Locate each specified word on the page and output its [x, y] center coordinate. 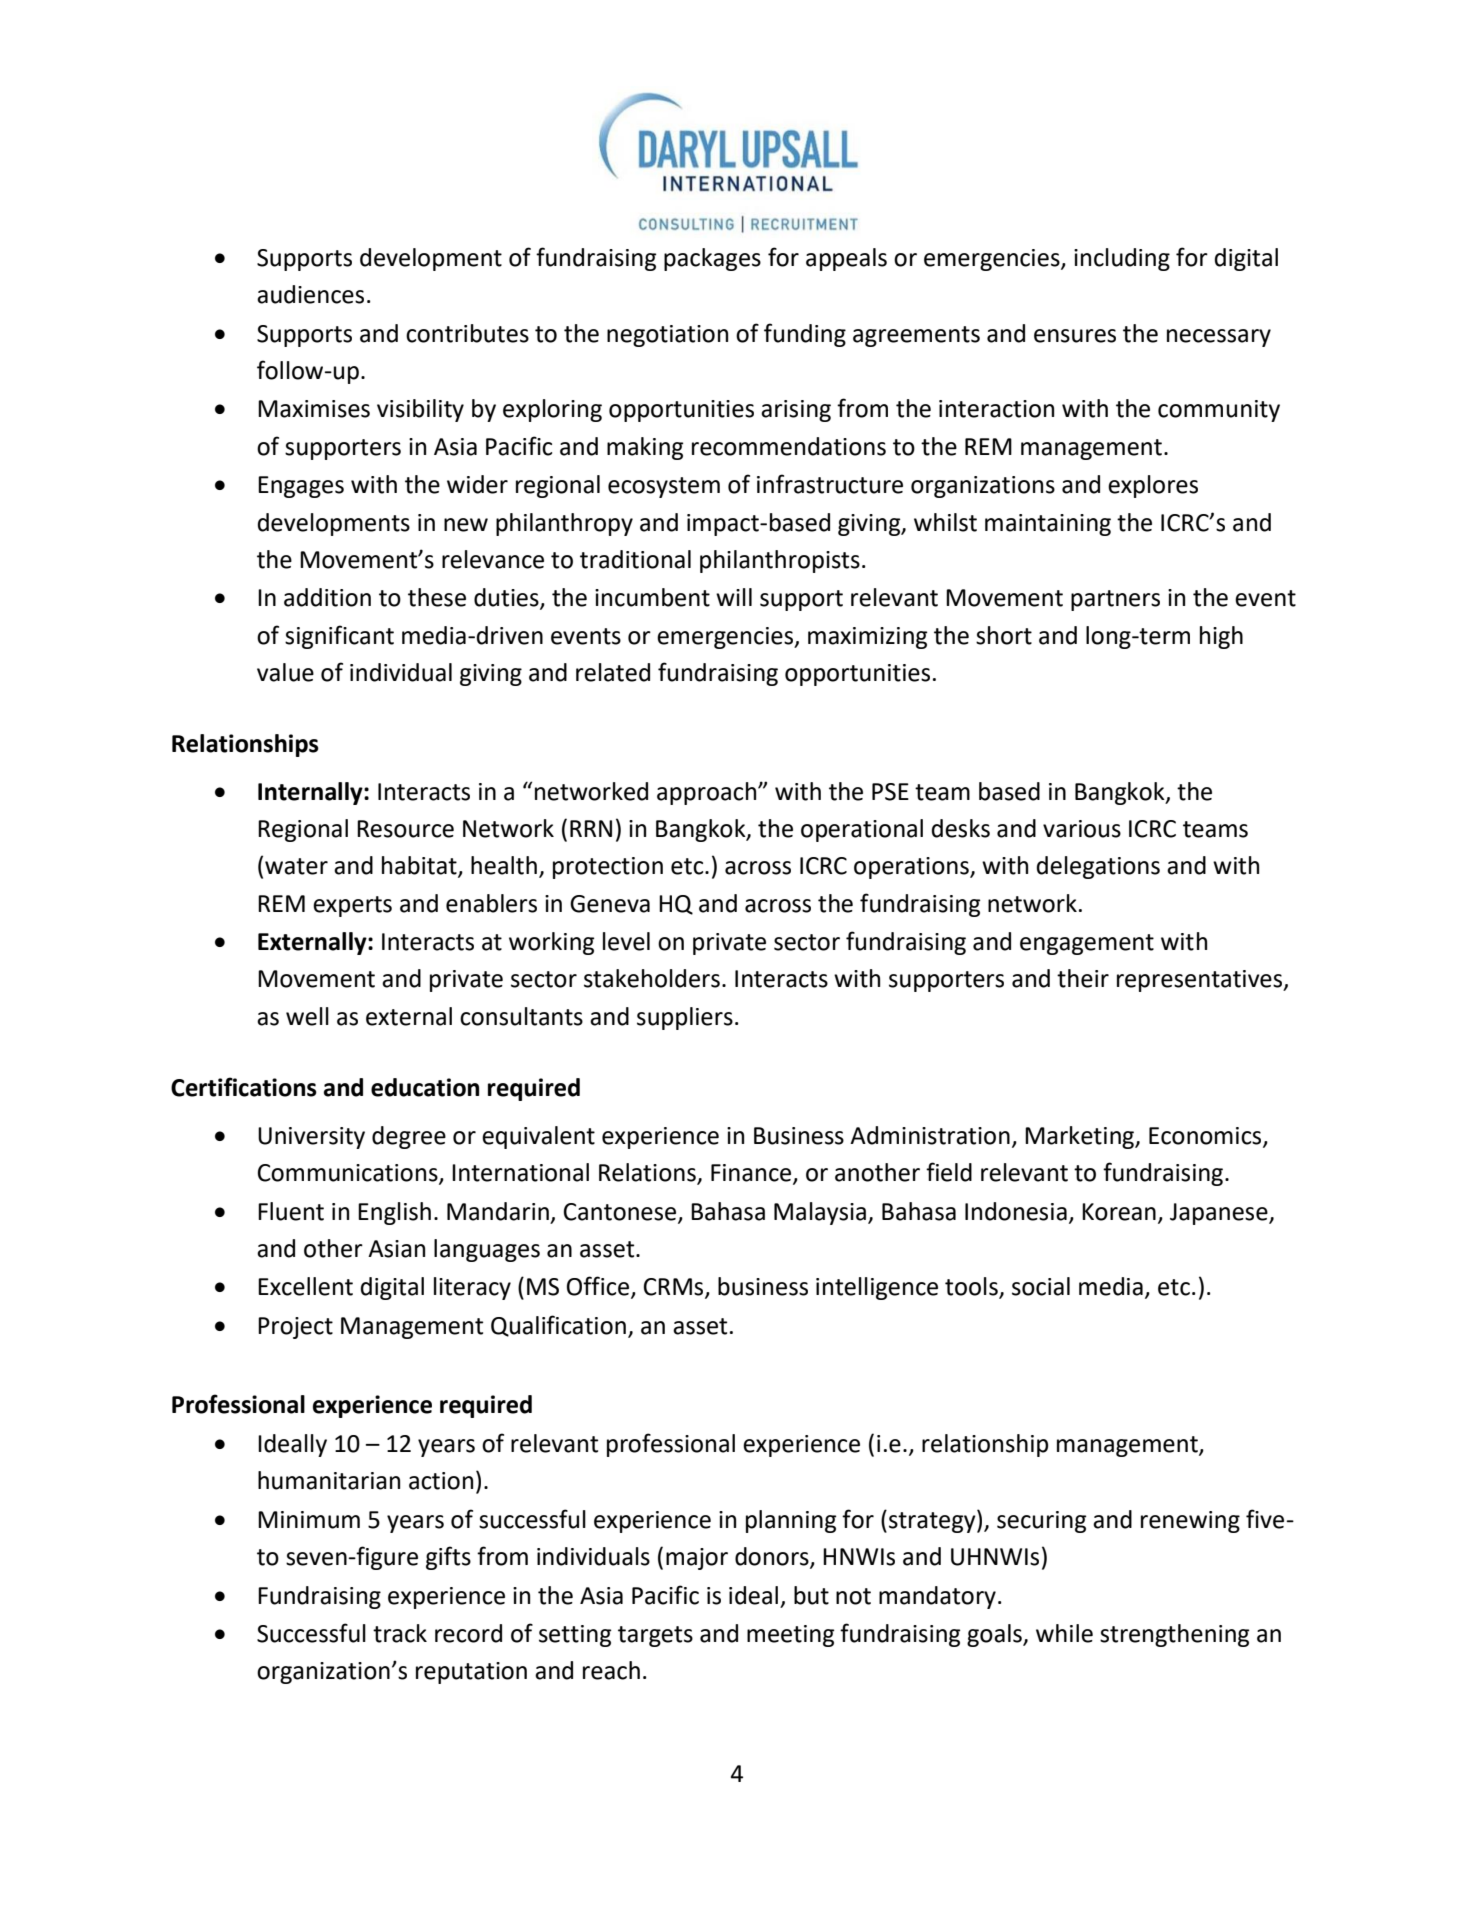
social [1041, 1286]
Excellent [305, 1286]
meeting [790, 1636]
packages [712, 259]
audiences [310, 294]
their [1083, 978]
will [734, 597]
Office [599, 1287]
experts [352, 906]
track [400, 1633]
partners [1115, 600]
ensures [1075, 336]
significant [339, 637]
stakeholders [652, 978]
